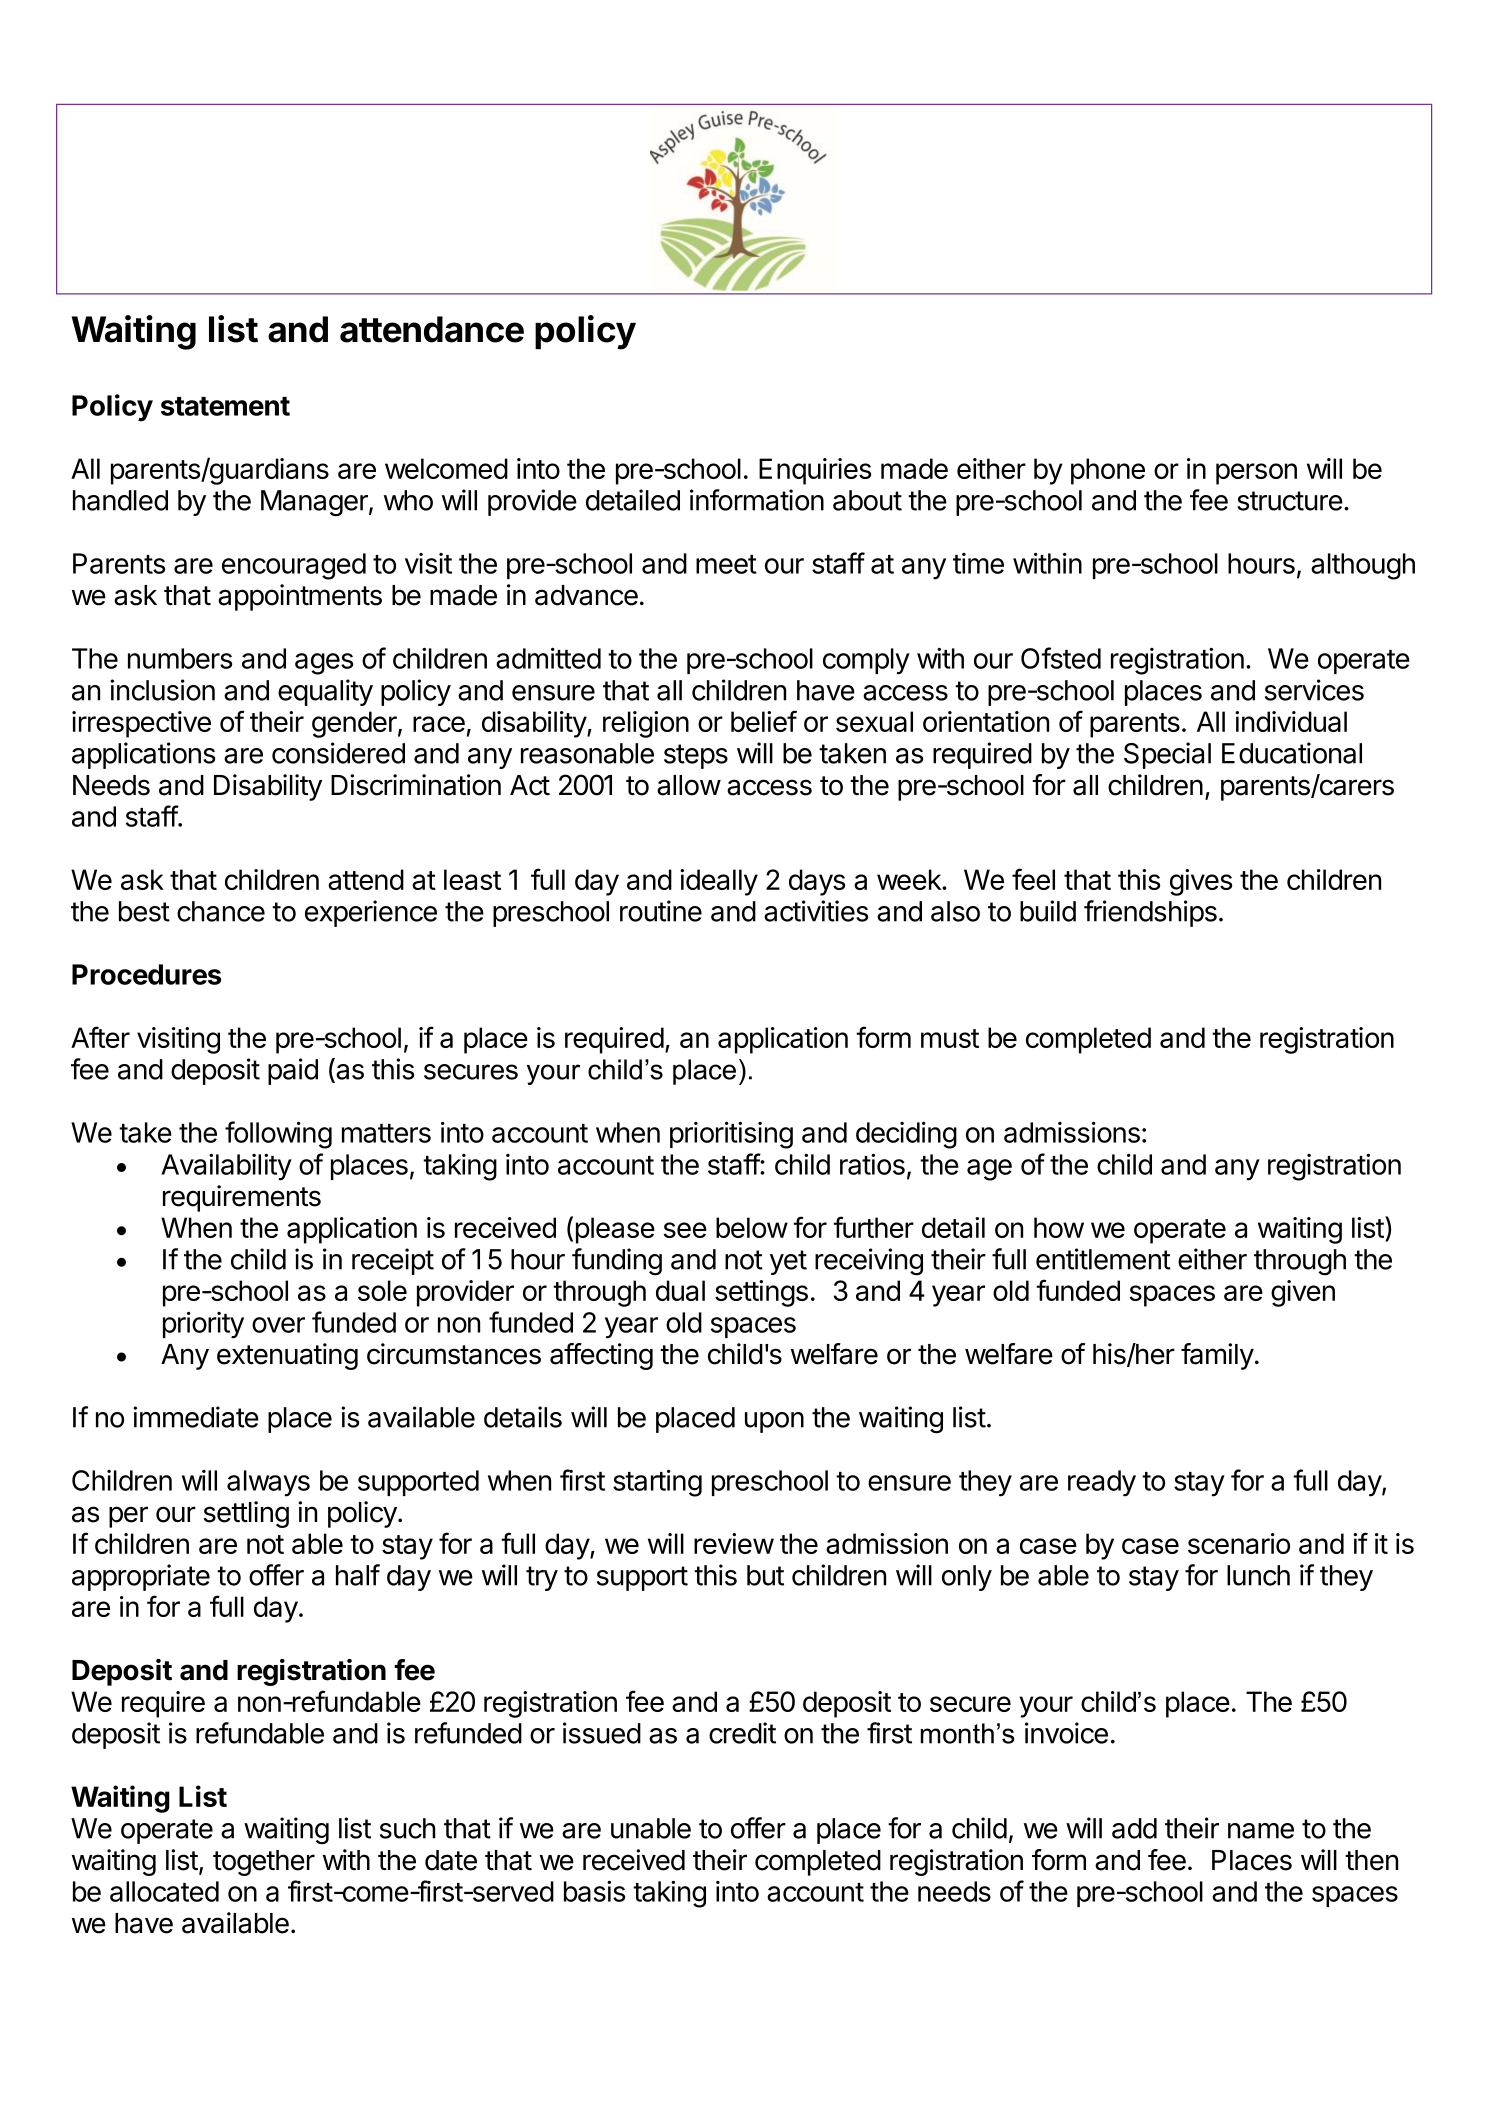  What do you see at coordinates (1256, 474) in the screenshot?
I see `person` at bounding box center [1256, 474].
